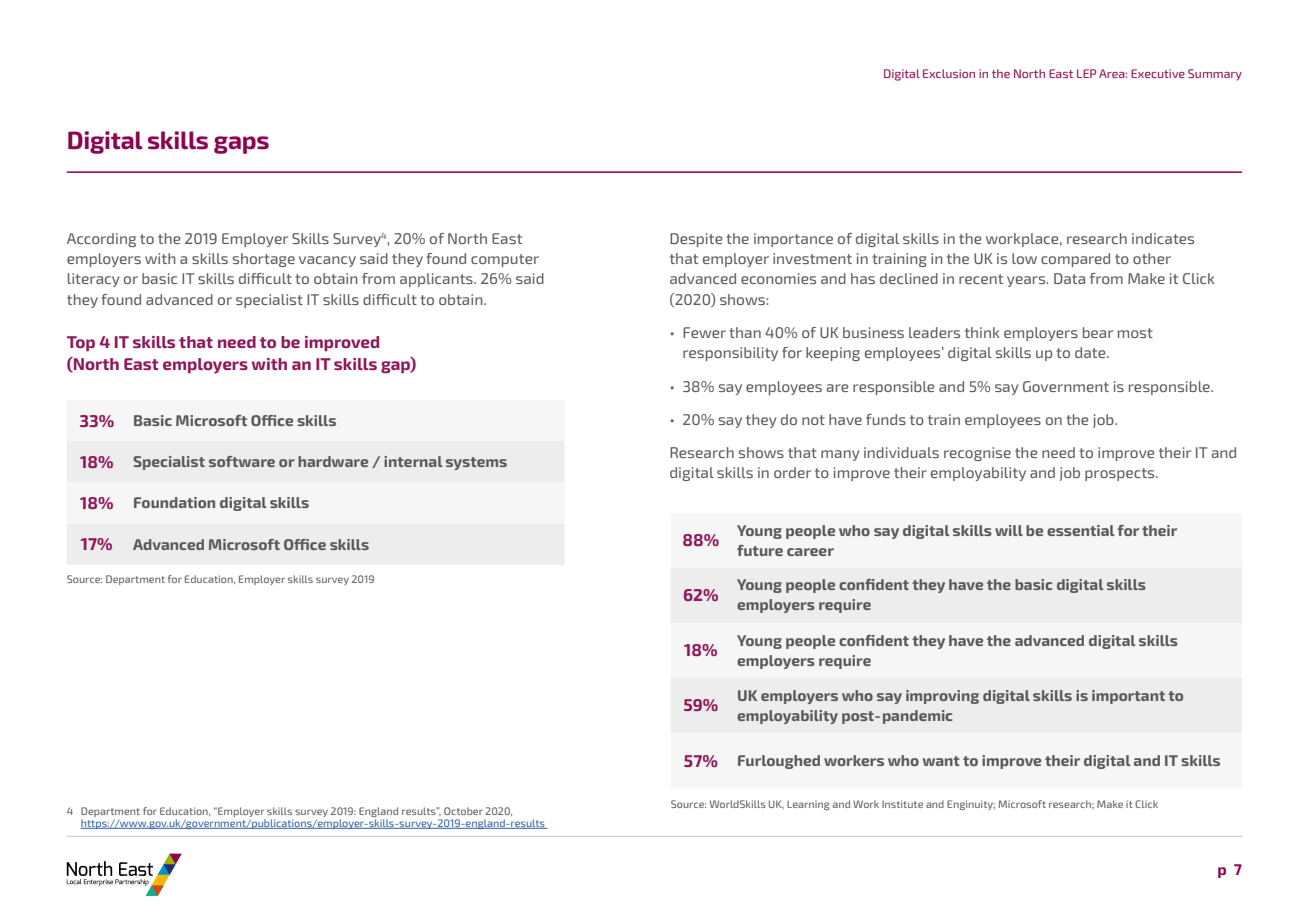  Describe the element at coordinates (1098, 332) in the screenshot. I see `bear` at that location.
